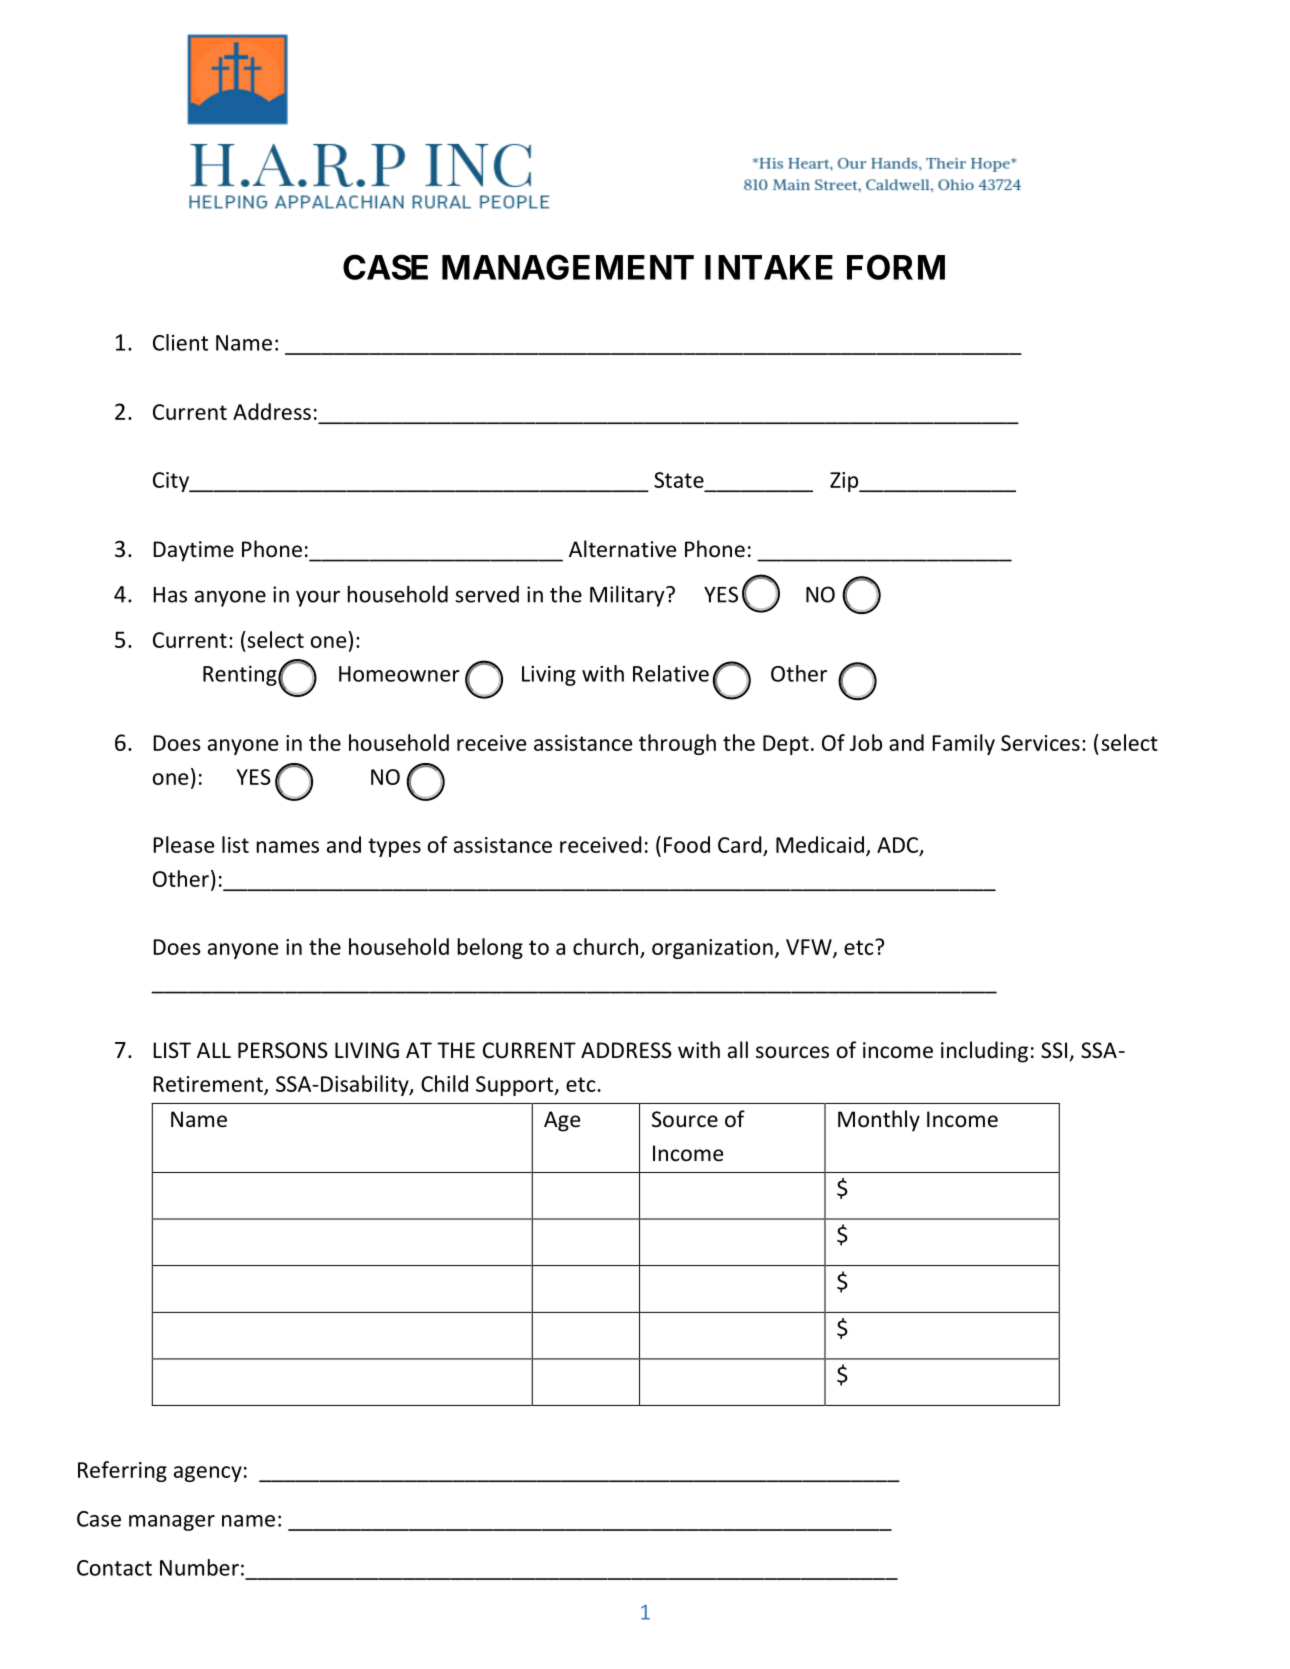 Image resolution: width=1290 pixels, height=1669 pixels. What do you see at coordinates (879, 1121) in the screenshot?
I see `Monthly` at bounding box center [879, 1121].
